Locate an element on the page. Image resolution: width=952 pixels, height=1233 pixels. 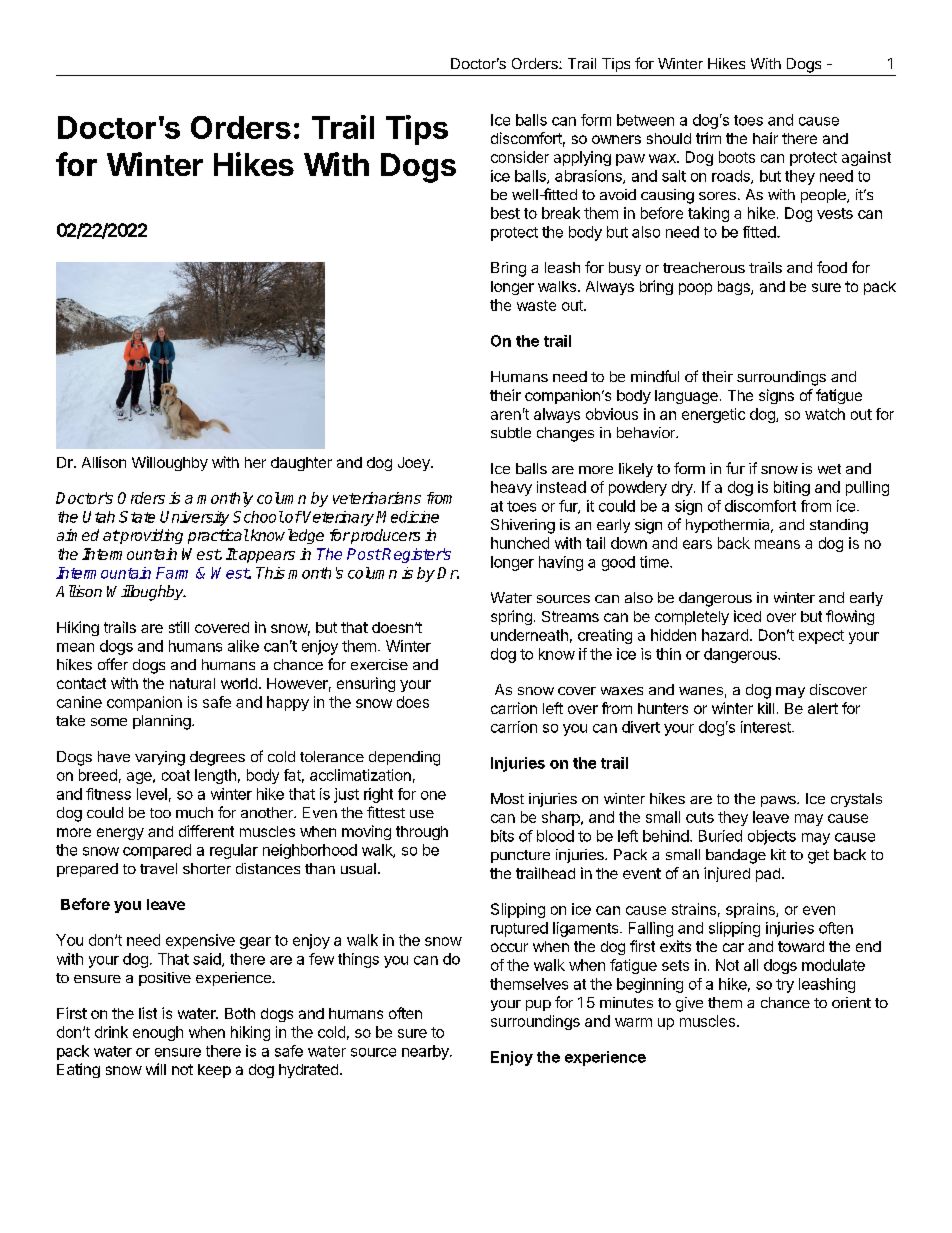
State is located at coordinates (137, 517).
